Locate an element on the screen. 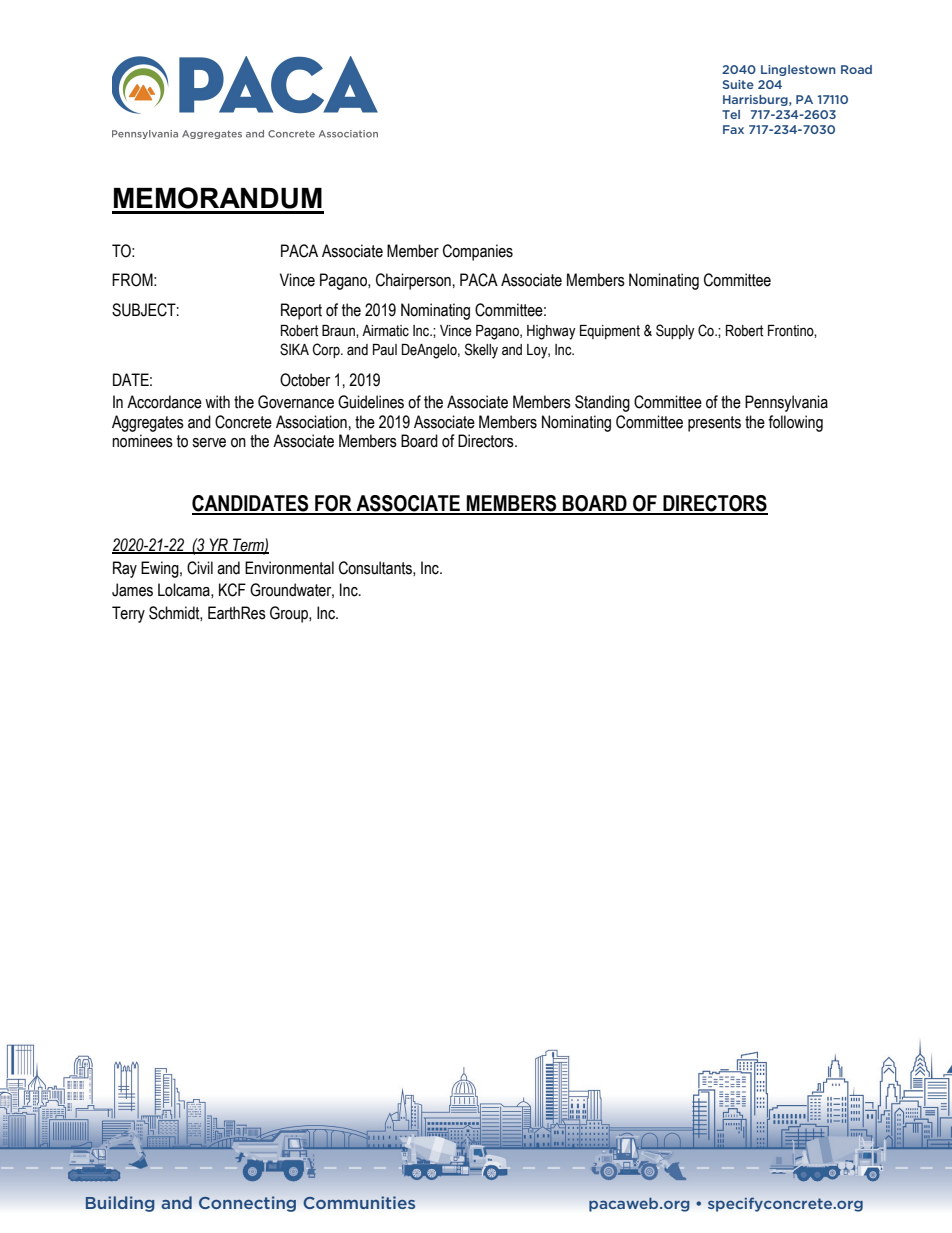 The width and height of the screenshot is (952, 1233). following is located at coordinates (795, 423).
